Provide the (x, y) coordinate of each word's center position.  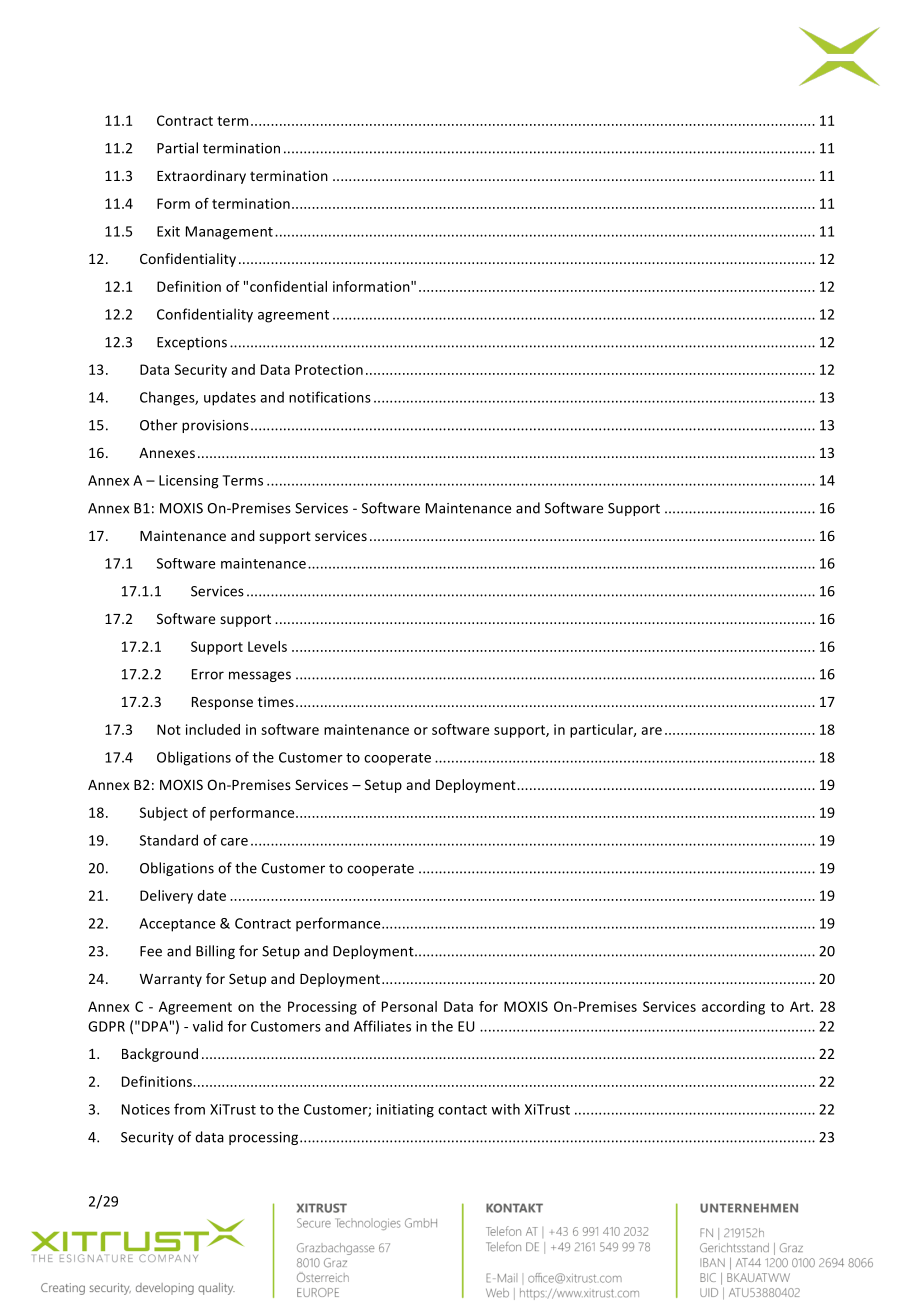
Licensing (189, 482)
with (505, 1109)
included (213, 729)
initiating (405, 1111)
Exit (168, 231)
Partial (177, 148)
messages (260, 676)
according (733, 1008)
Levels (267, 646)
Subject (164, 814)
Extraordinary (201, 177)
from (189, 1109)
